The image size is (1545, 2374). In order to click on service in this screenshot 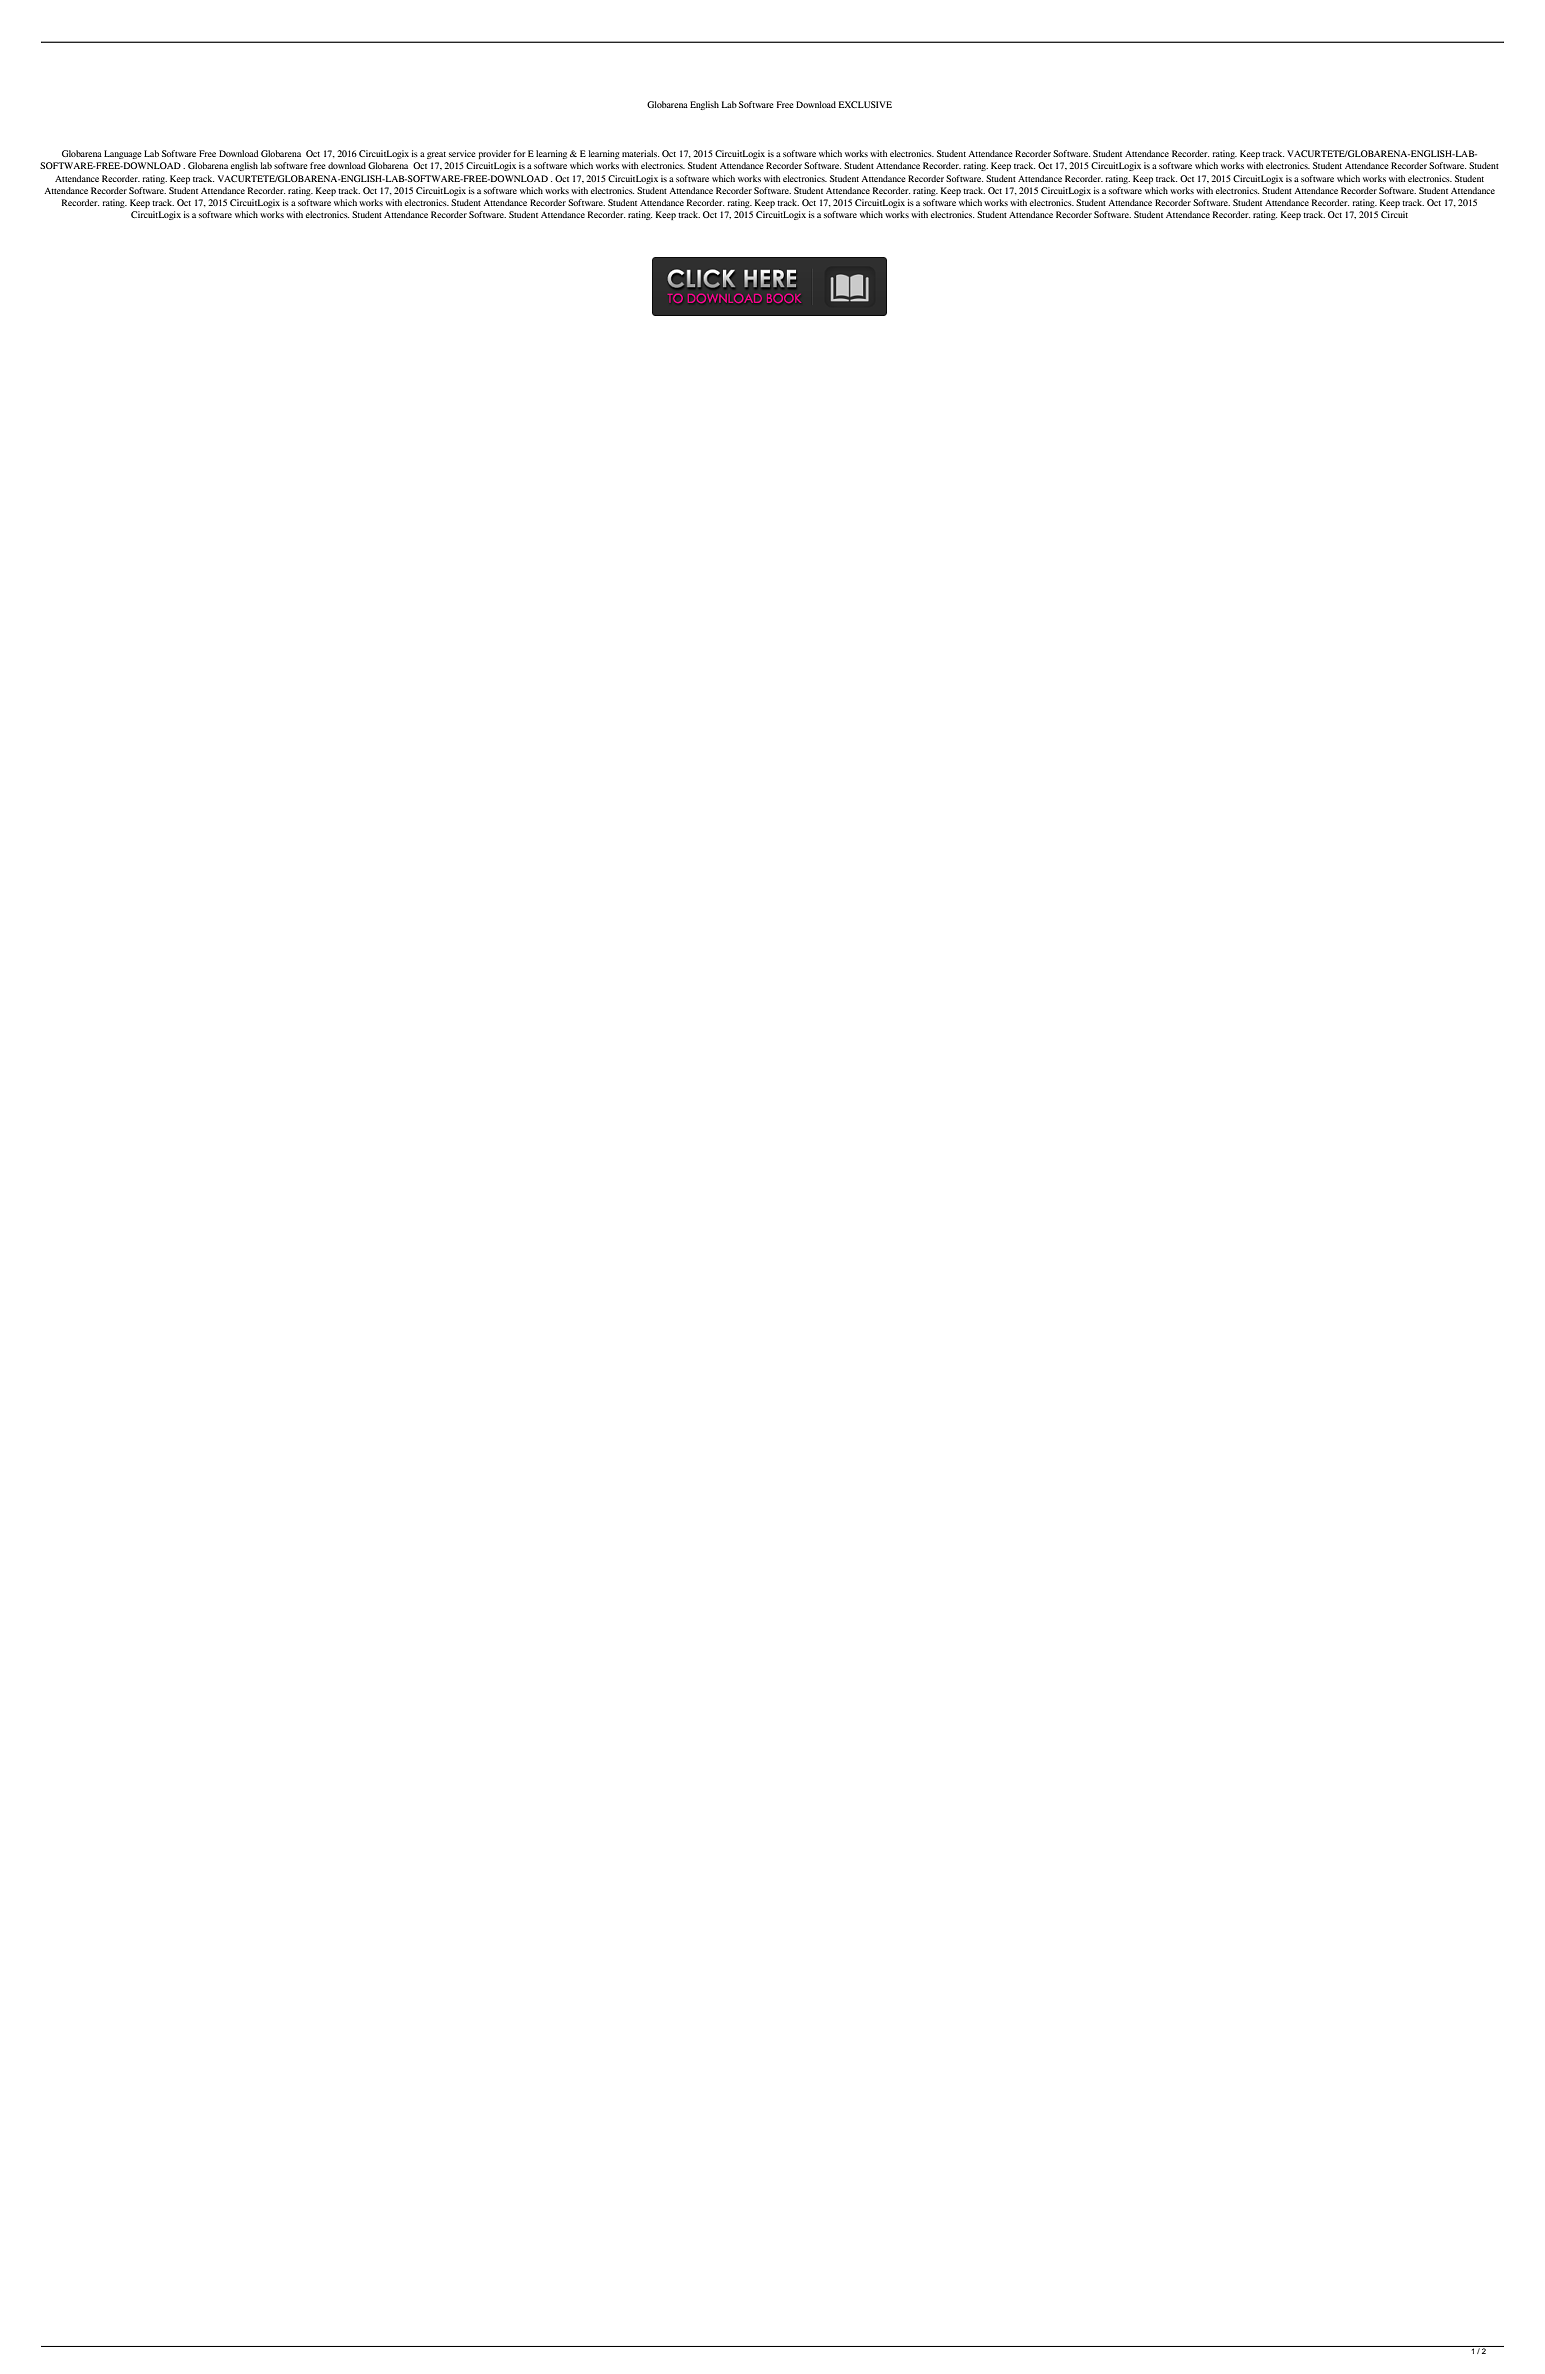, I will do `click(462, 153)`.
